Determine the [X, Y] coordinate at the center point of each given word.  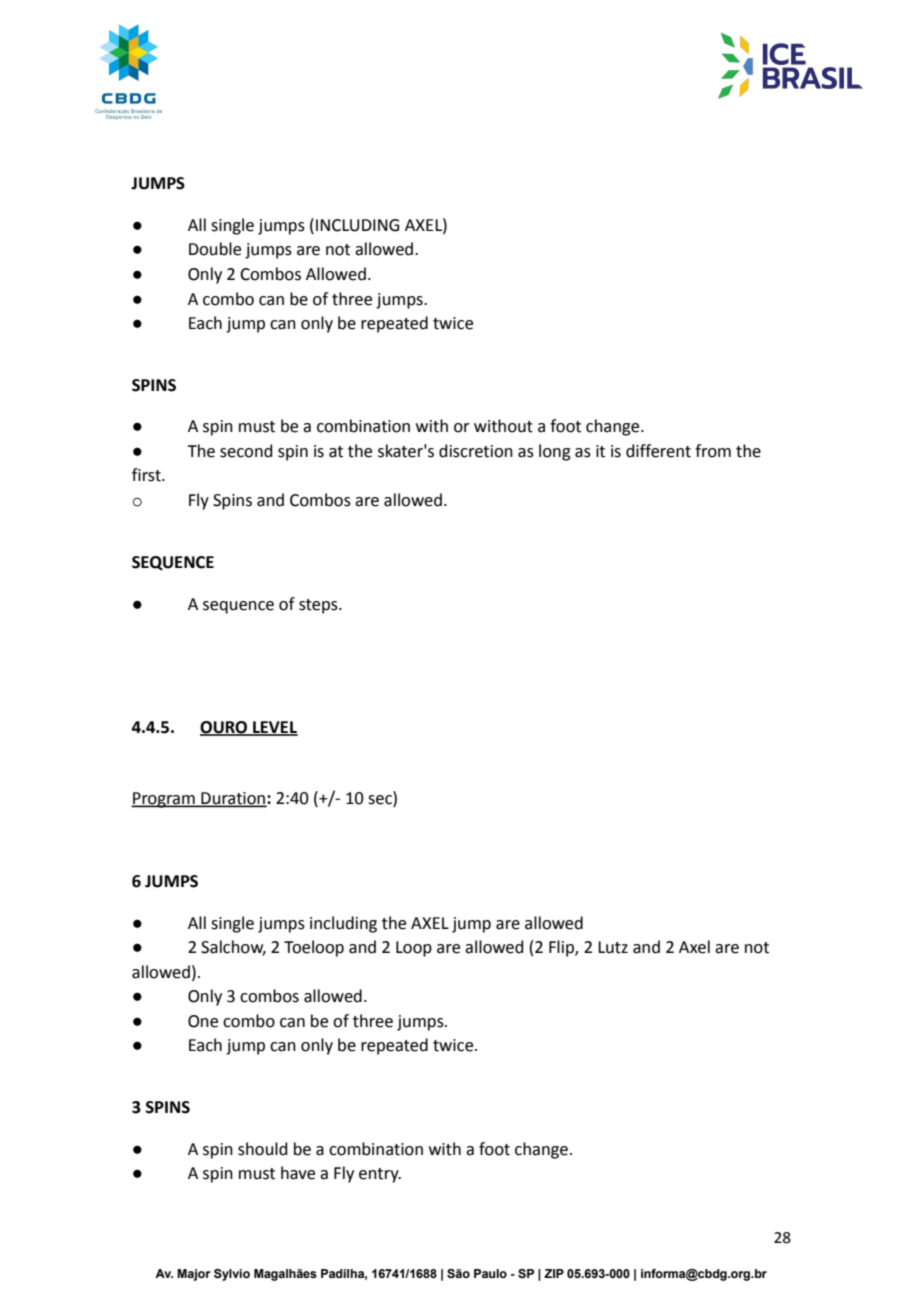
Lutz [613, 947]
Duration [233, 799]
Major [194, 1275]
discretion [476, 451]
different [658, 451]
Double [215, 249]
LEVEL [274, 728]
